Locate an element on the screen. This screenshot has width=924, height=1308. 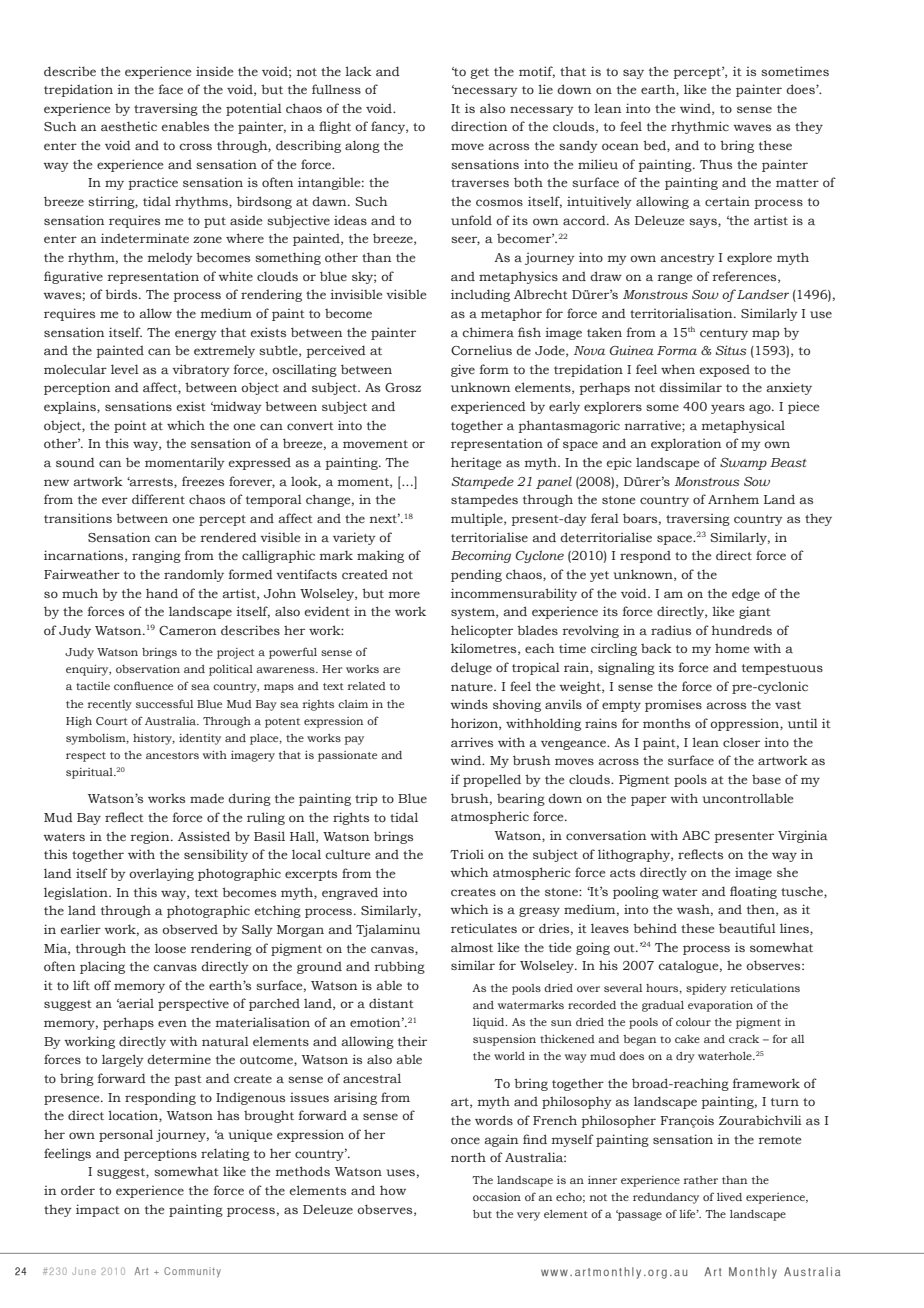
level is located at coordinates (125, 369).
